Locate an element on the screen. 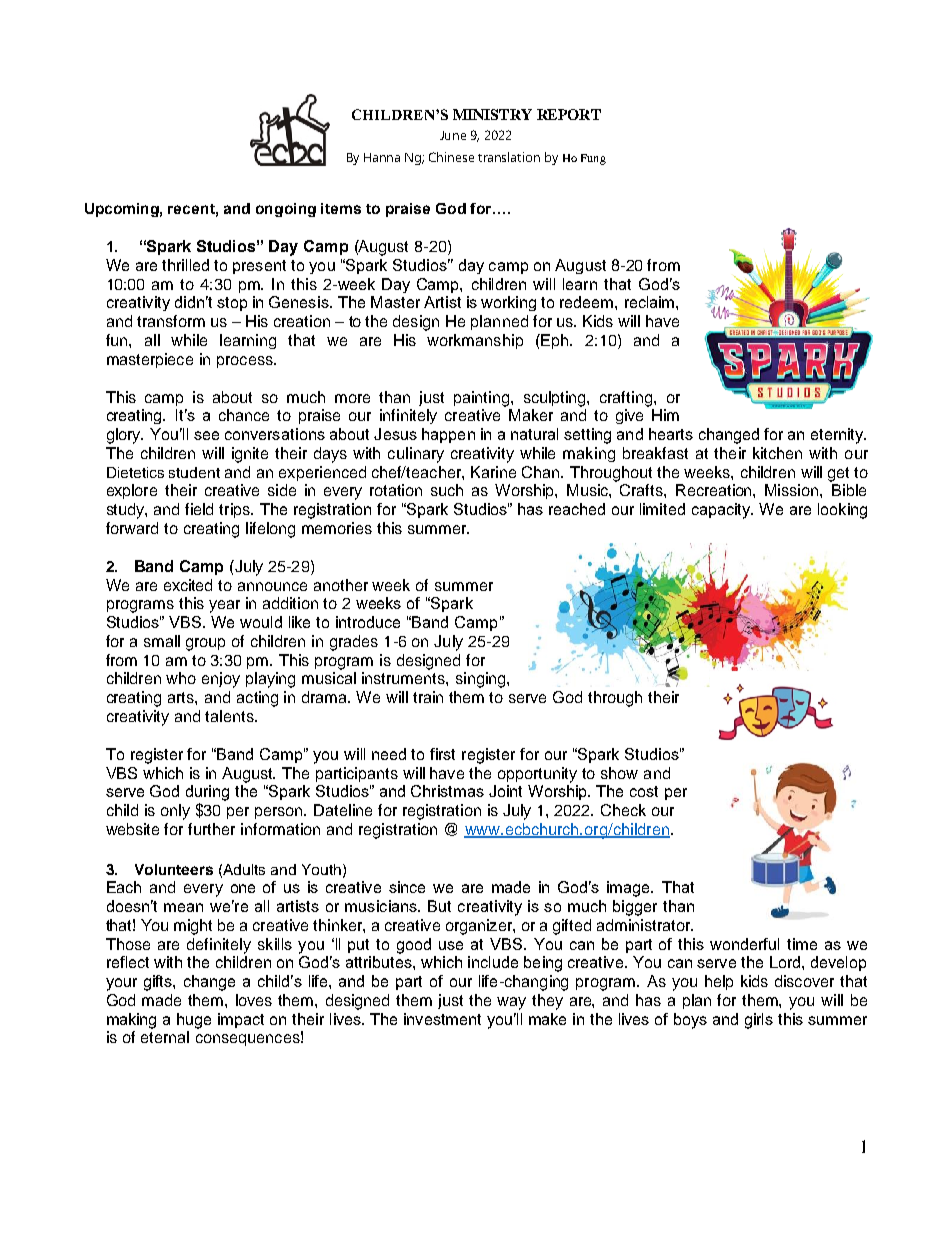 The width and height of the screenshot is (952, 1233). talents is located at coordinates (230, 716).
